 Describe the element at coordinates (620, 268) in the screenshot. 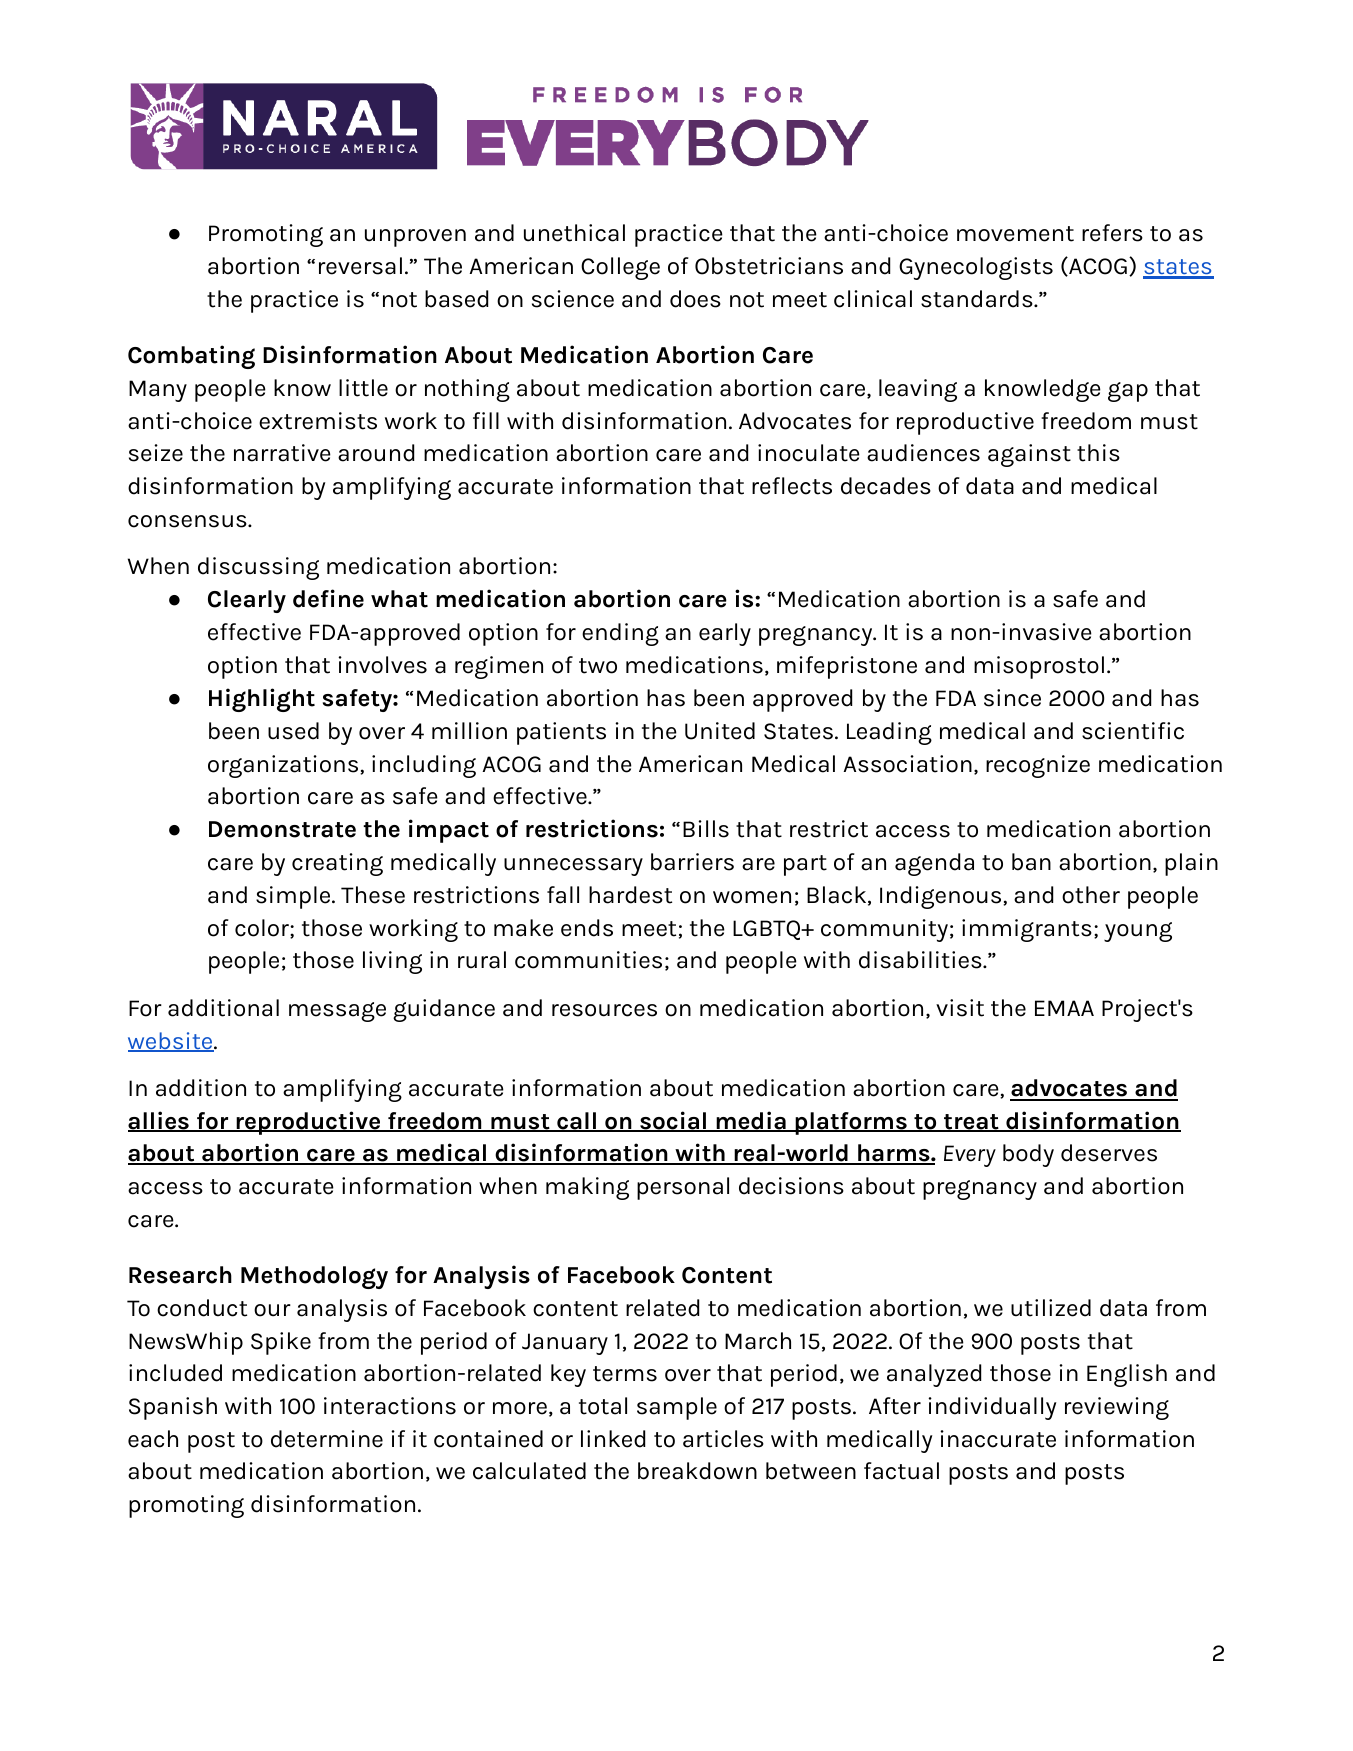

I see `College` at that location.
